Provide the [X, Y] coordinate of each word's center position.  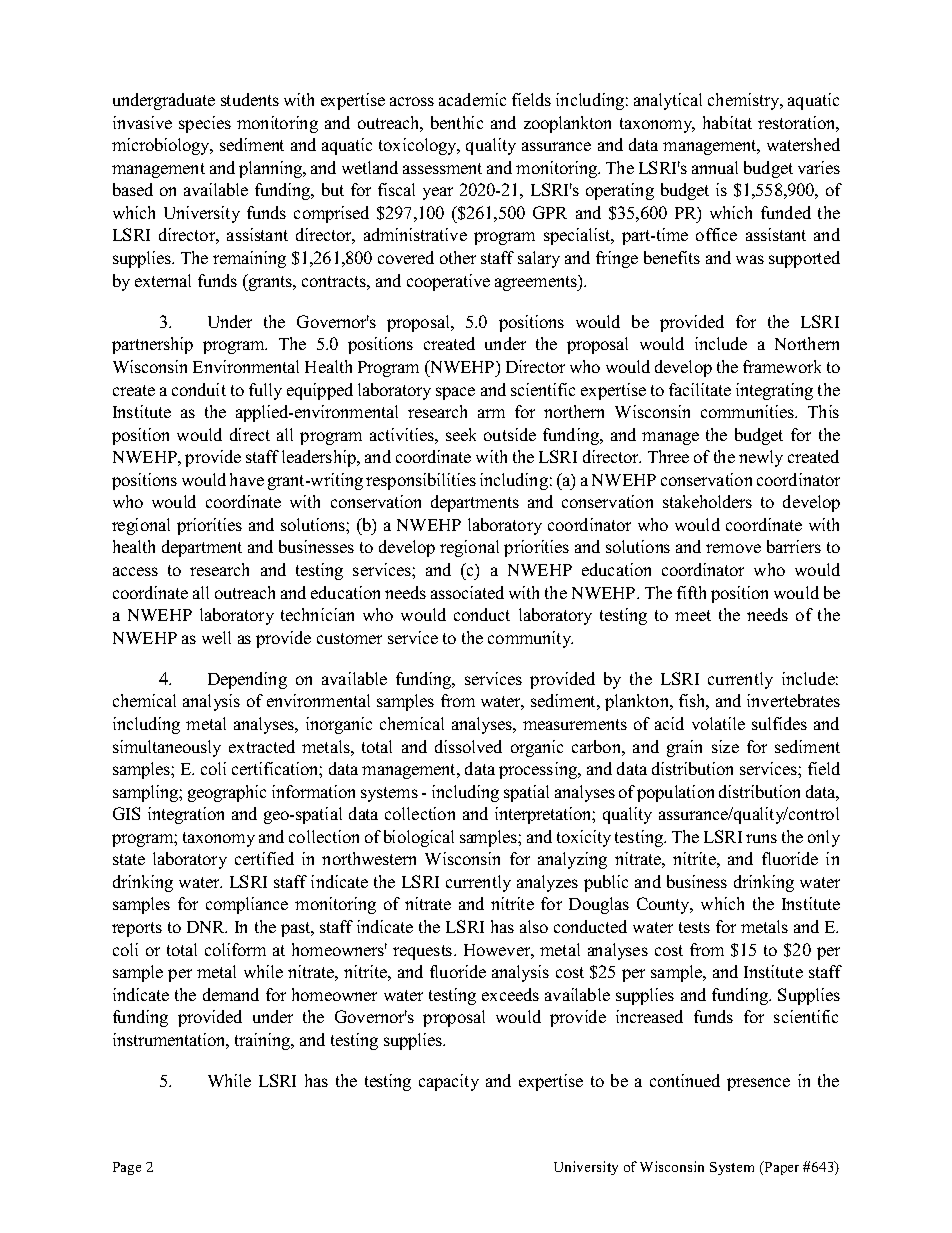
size [725, 746]
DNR [207, 927]
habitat [727, 122]
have [247, 479]
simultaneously [167, 748]
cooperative [448, 282]
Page [127, 1168]
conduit [199, 389]
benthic [457, 122]
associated [467, 592]
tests [694, 927]
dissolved [468, 746]
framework [782, 366]
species [205, 124]
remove [733, 548]
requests [424, 952]
